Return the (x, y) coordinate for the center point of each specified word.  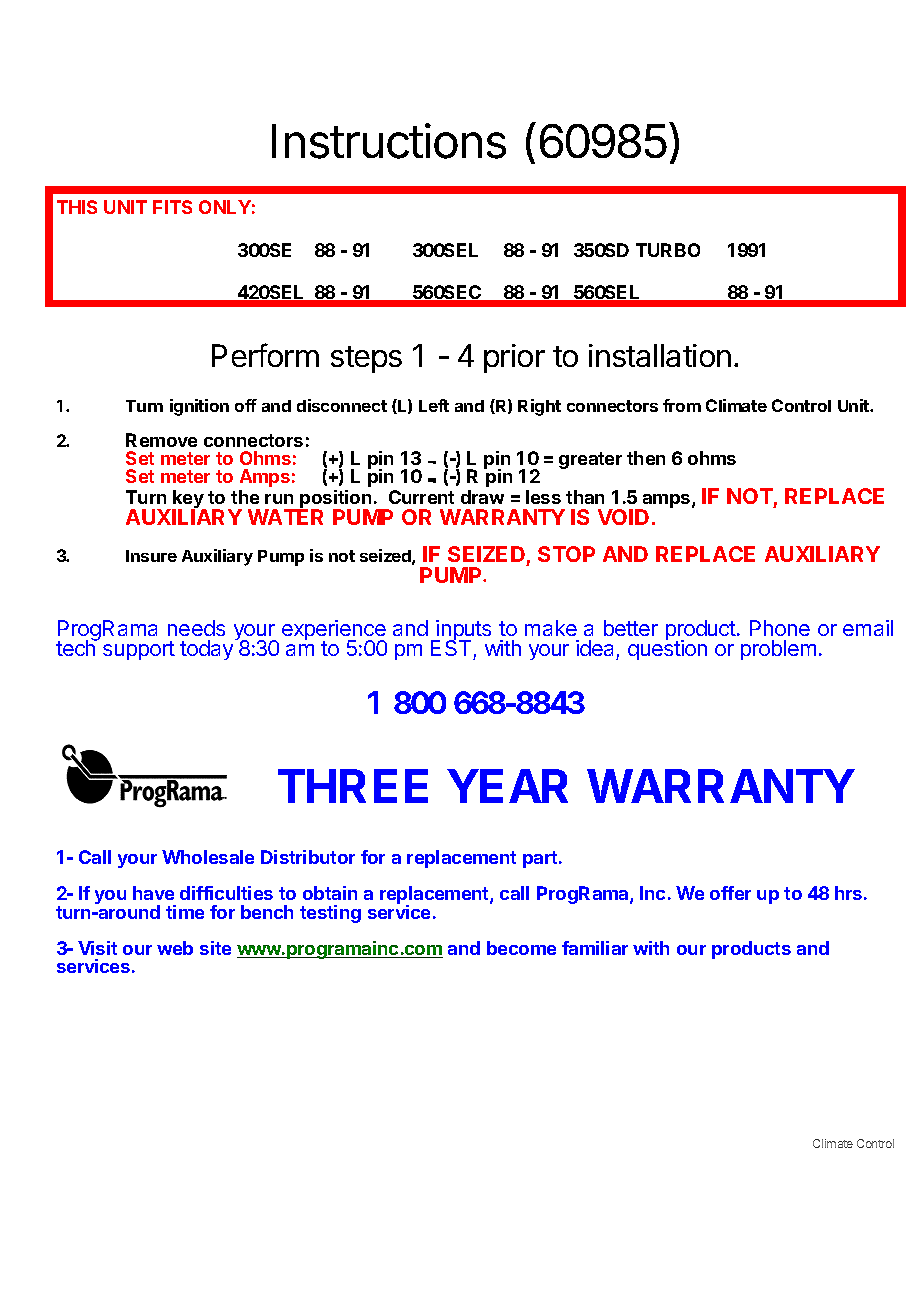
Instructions (389, 141)
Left (434, 405)
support (139, 650)
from (682, 405)
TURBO (668, 250)
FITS (172, 207)
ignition (199, 407)
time (185, 912)
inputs (462, 631)
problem (778, 650)
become (521, 948)
